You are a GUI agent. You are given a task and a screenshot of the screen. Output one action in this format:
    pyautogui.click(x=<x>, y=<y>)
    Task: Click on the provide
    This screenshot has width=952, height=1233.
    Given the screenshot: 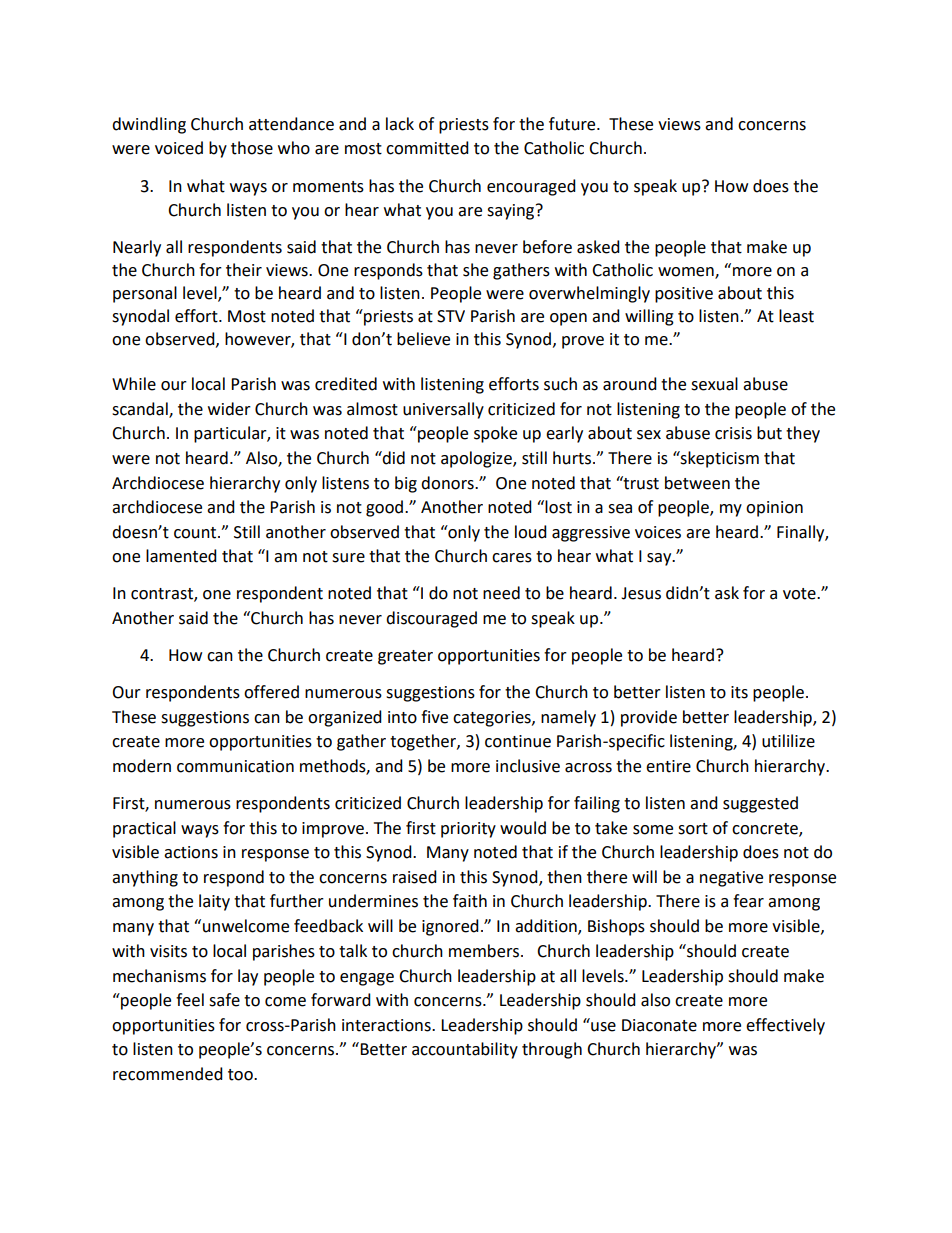 What is the action you would take?
    pyautogui.click(x=649, y=718)
